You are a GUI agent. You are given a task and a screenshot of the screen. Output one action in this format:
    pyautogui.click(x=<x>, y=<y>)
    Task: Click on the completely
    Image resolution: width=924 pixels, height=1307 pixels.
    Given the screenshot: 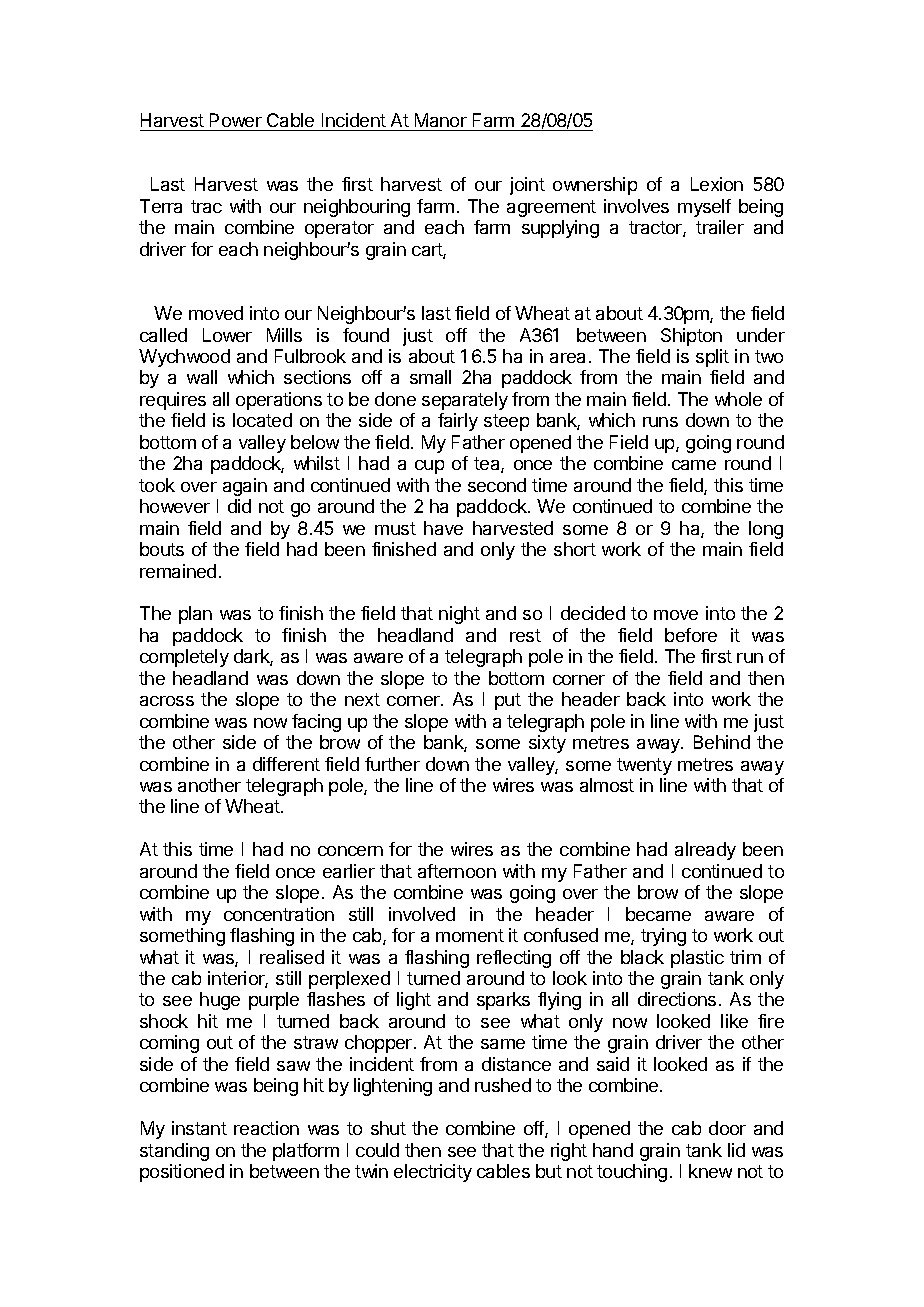 What is the action you would take?
    pyautogui.click(x=184, y=658)
